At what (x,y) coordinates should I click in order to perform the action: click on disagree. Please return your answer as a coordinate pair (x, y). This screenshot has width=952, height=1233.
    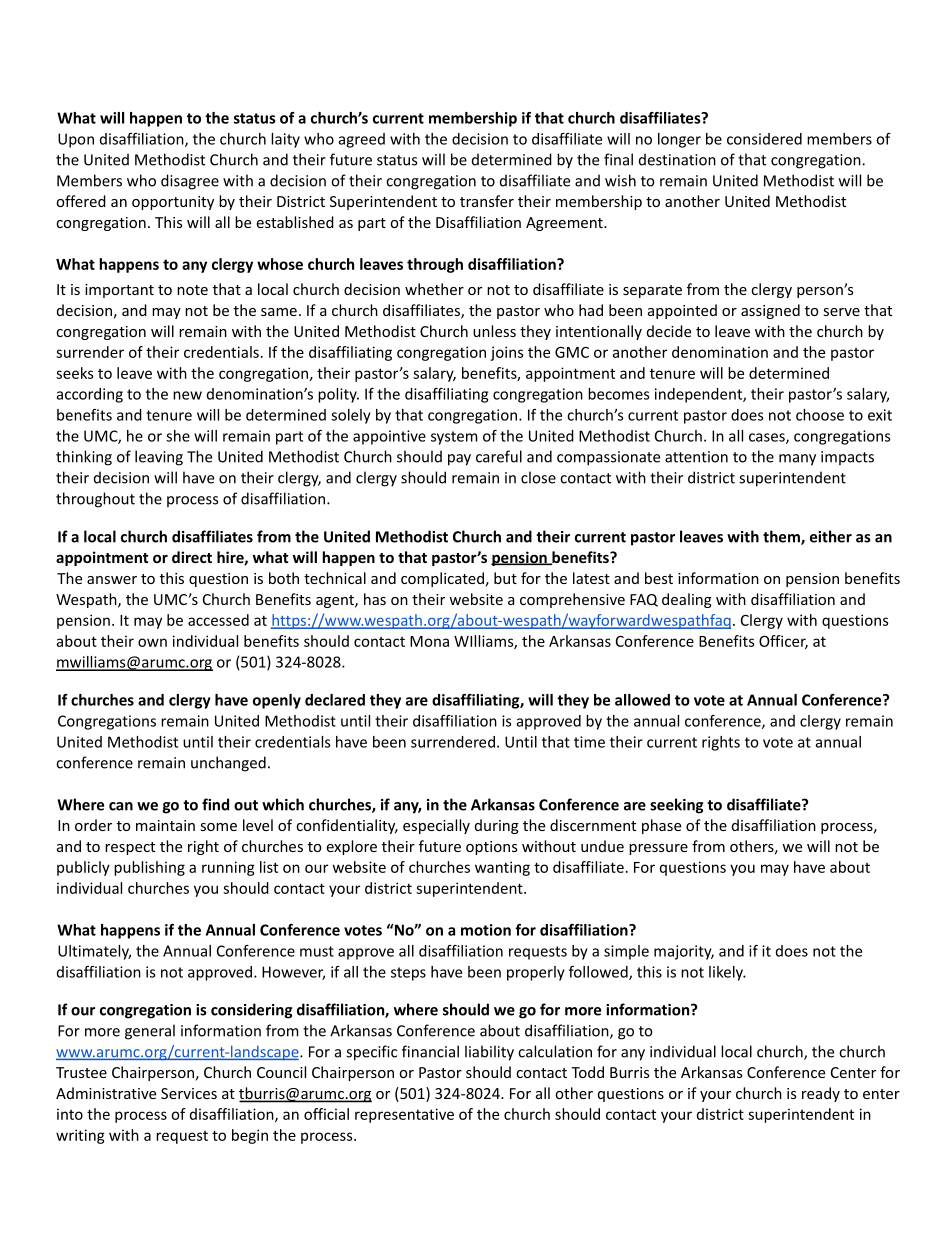
    Looking at the image, I should click on (190, 182).
